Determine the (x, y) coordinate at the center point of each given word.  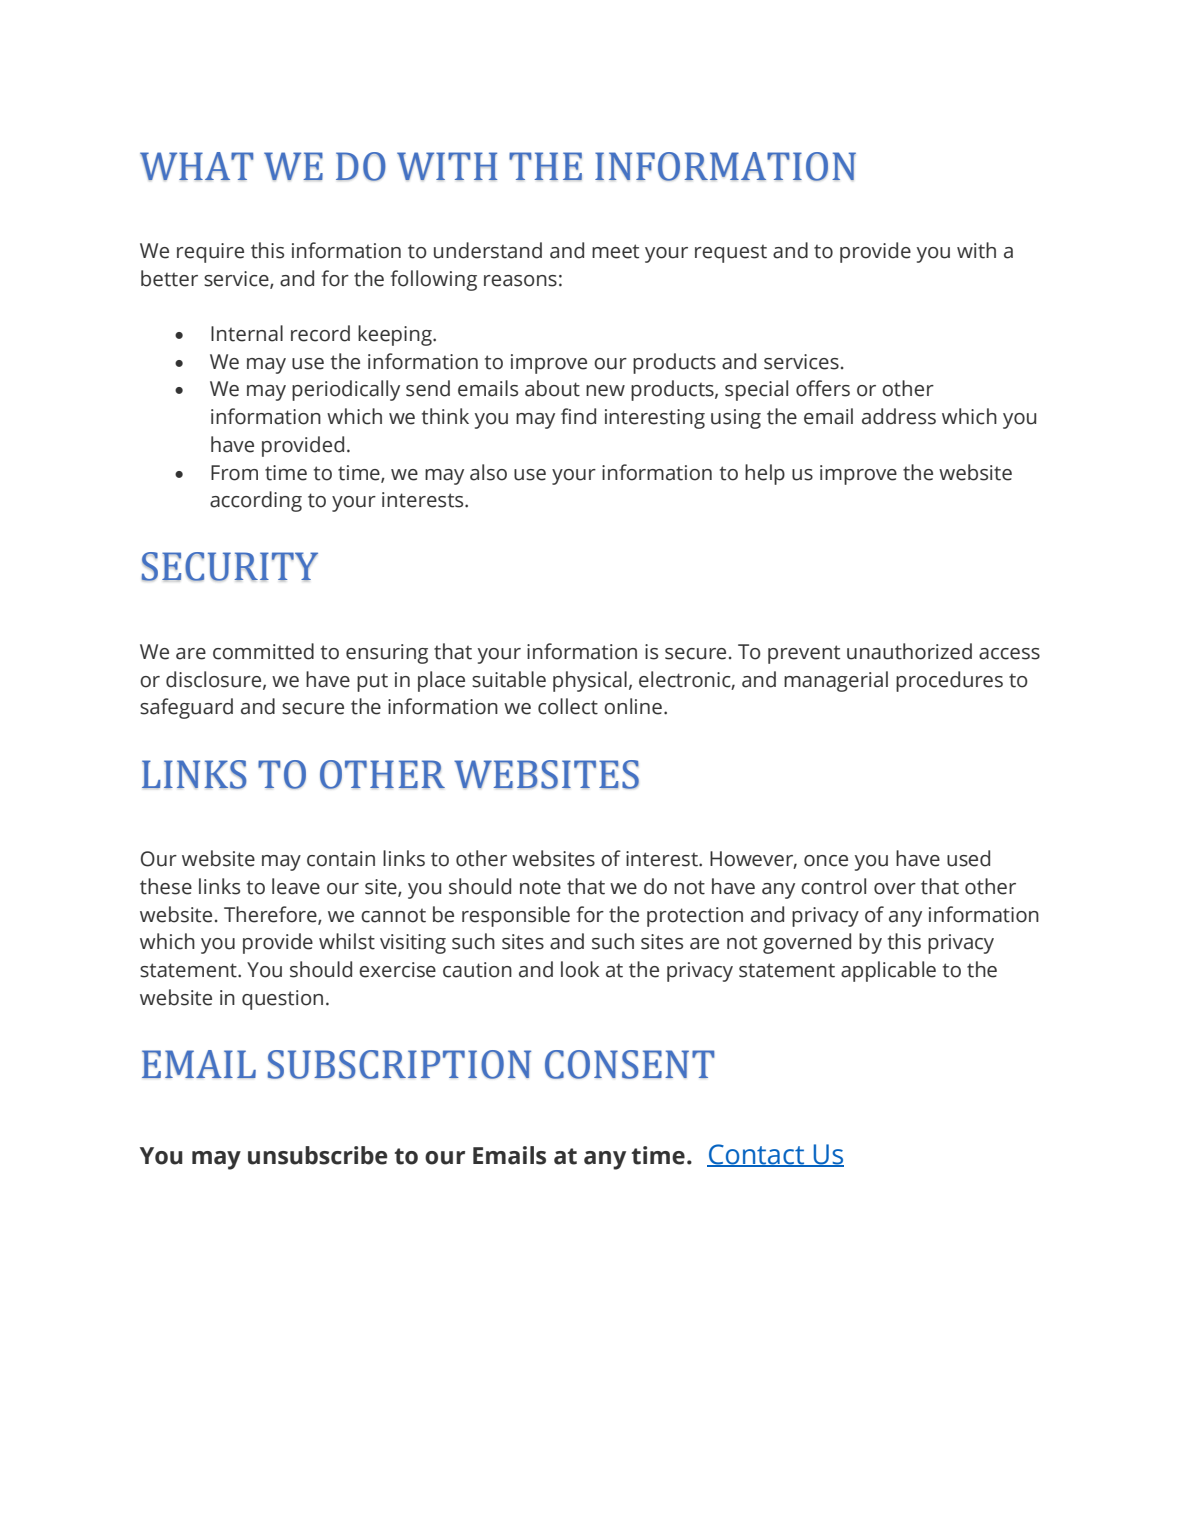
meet (615, 251)
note (540, 888)
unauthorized (909, 651)
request (731, 254)
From (234, 473)
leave (296, 886)
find (578, 416)
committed (263, 651)
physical (590, 681)
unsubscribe (317, 1155)
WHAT (197, 166)
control (833, 886)
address (899, 416)
